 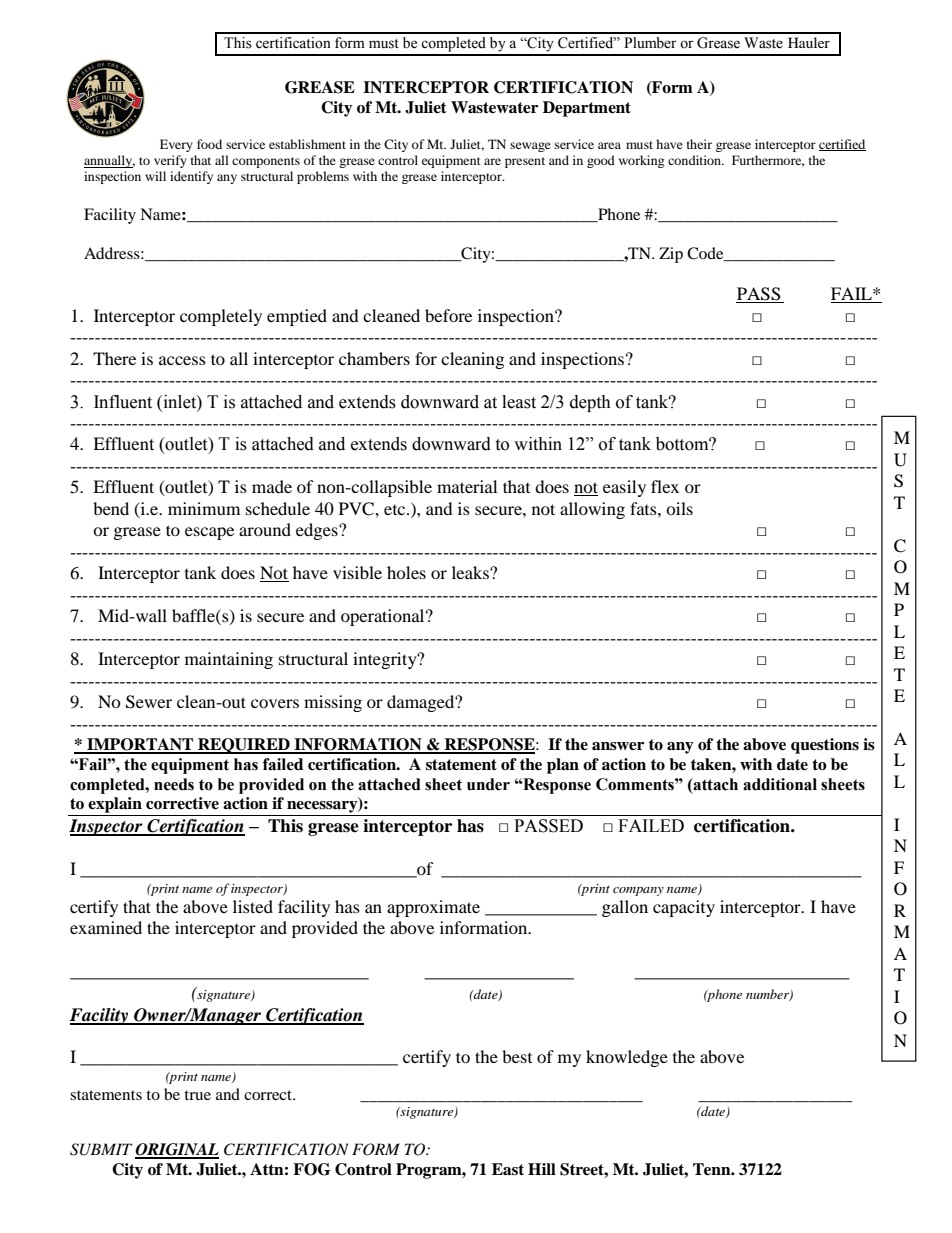 What do you see at coordinates (665, 486) in the screenshot?
I see `flex` at bounding box center [665, 486].
